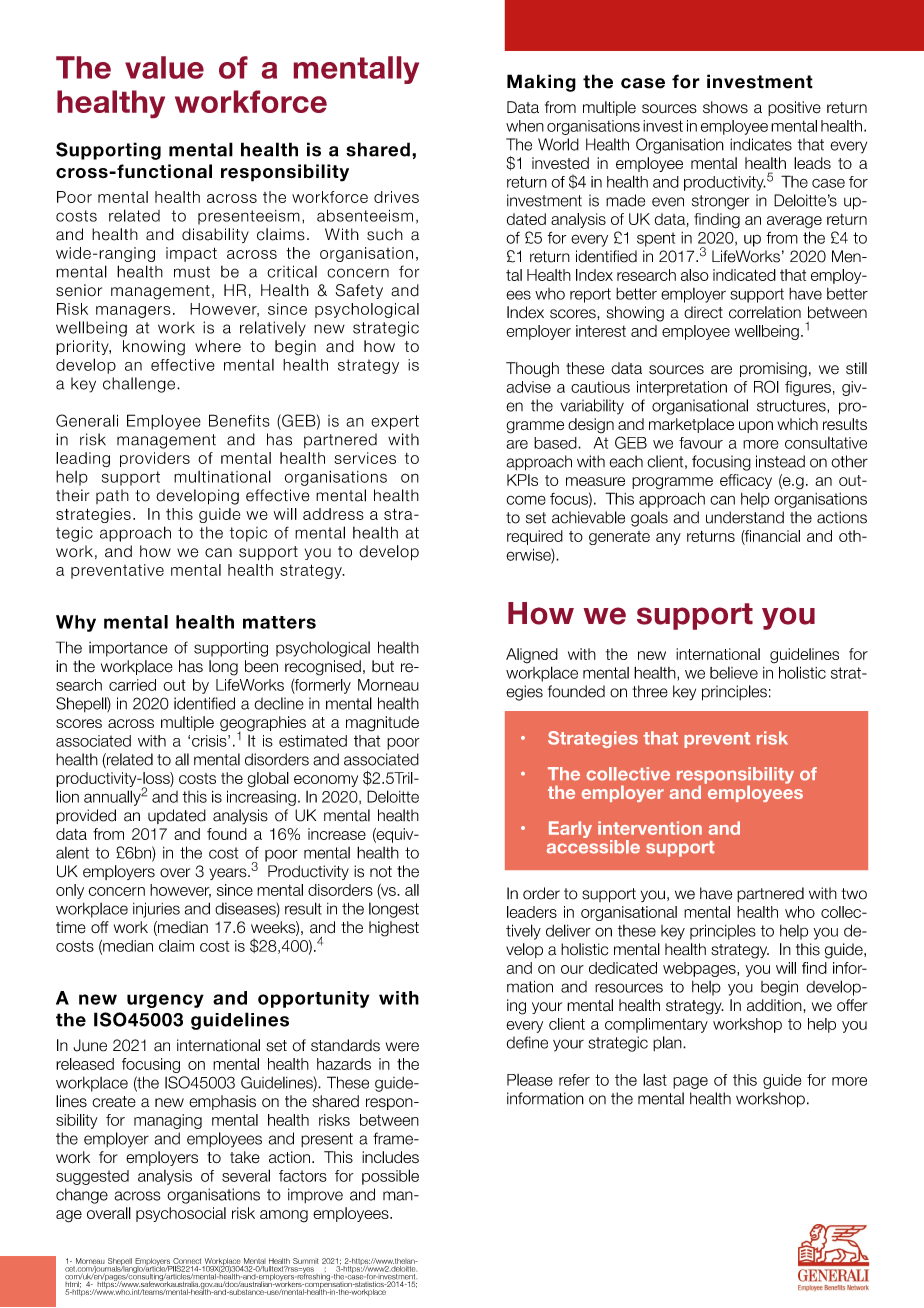 This document has height=1308, width=924. Describe the element at coordinates (128, 649) in the document. I see `importance` at that location.
